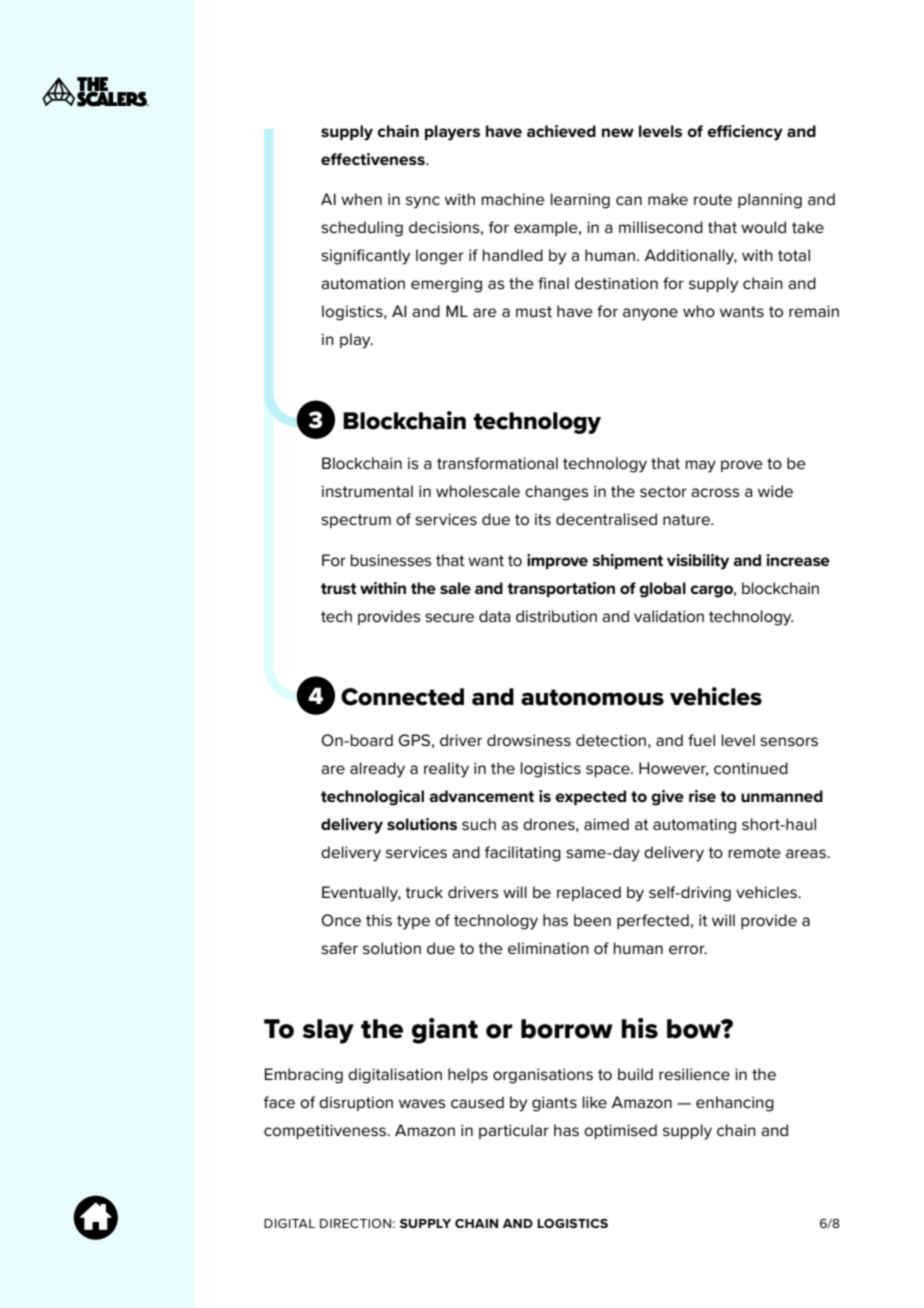 This screenshot has height=1308, width=924. I want to click on validation, so click(669, 616).
